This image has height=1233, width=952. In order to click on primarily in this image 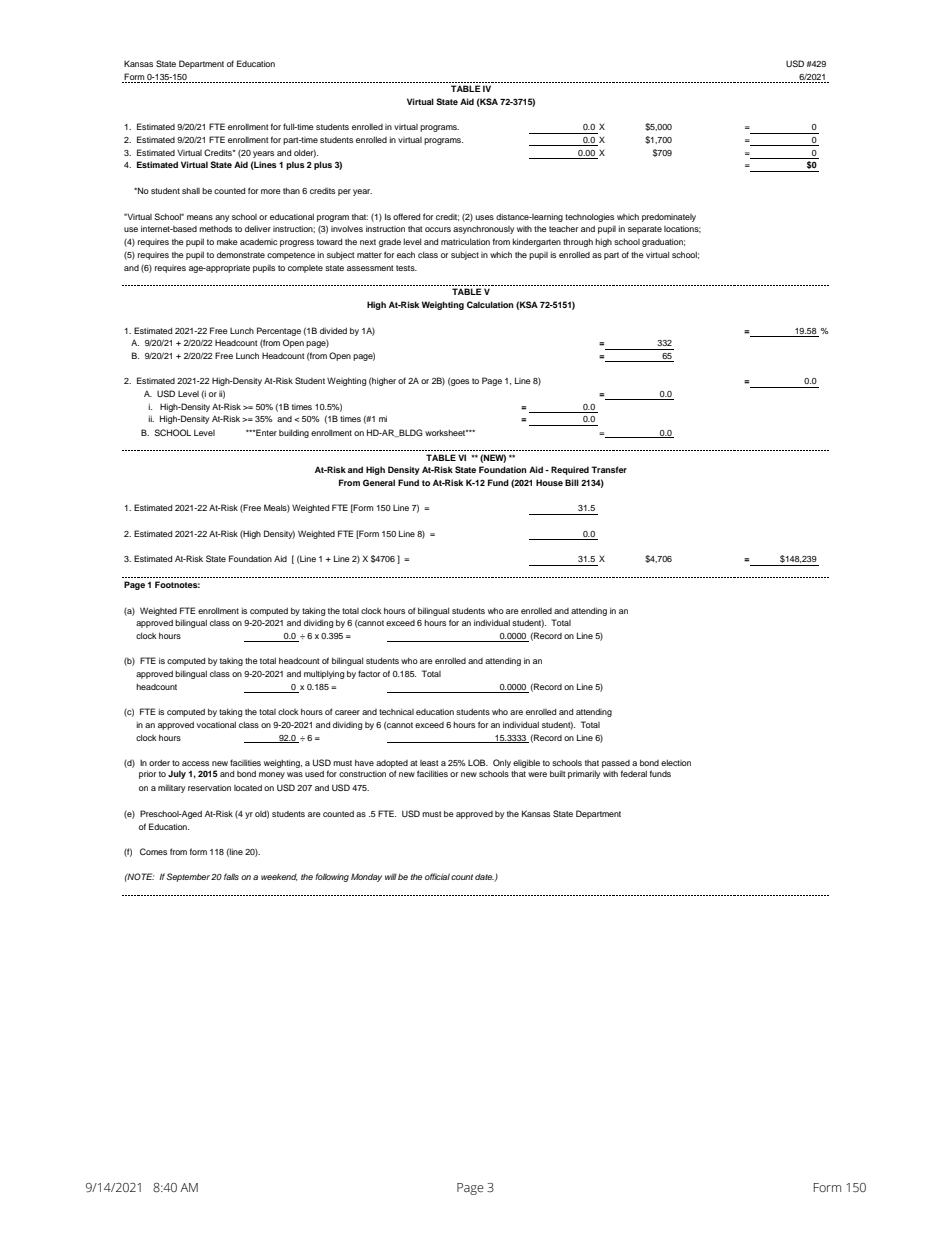, I will do `click(584, 774)`.
